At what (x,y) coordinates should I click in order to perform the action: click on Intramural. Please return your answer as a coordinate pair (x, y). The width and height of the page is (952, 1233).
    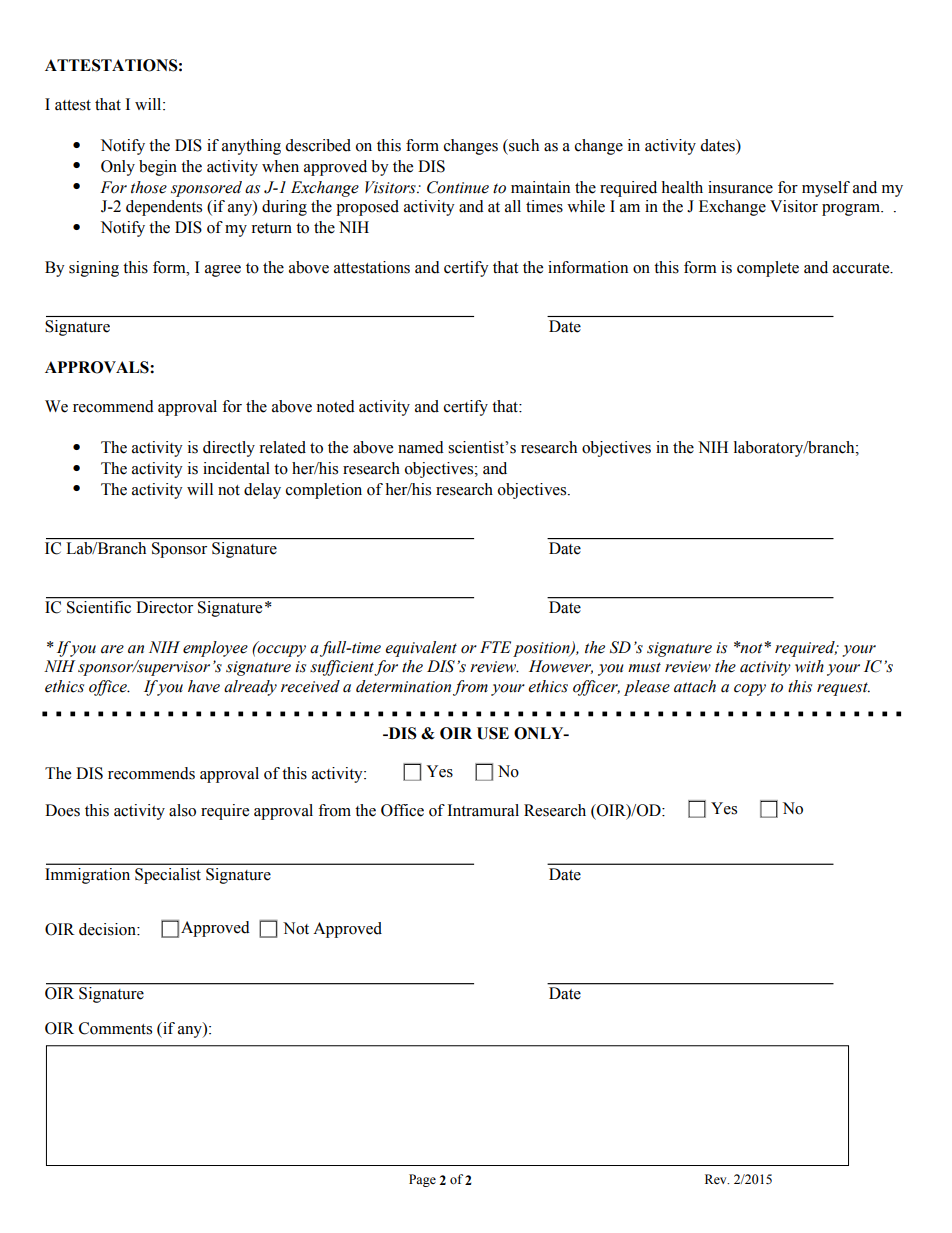
    Looking at the image, I should click on (483, 810).
